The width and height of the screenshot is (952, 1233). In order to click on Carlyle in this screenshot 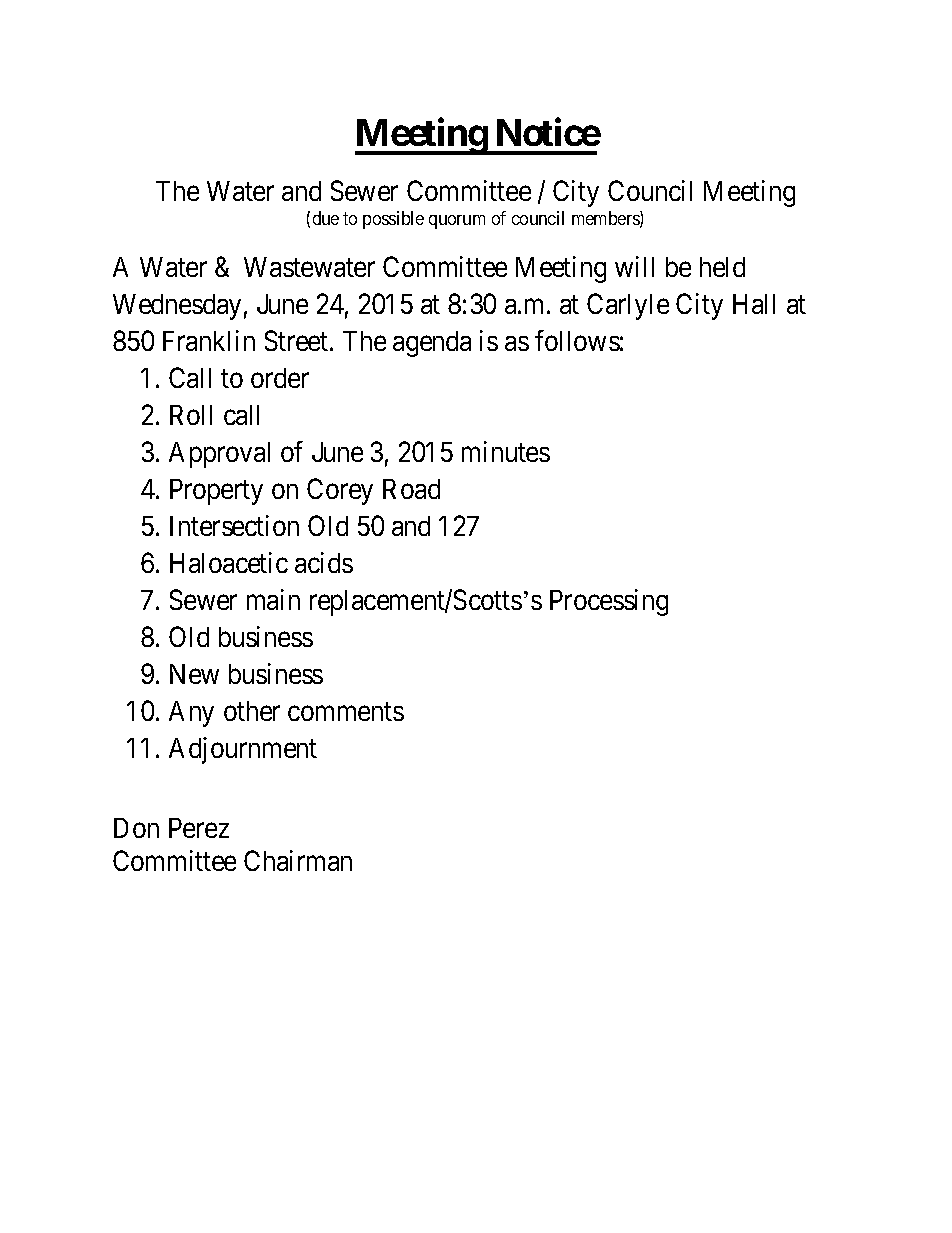, I will do `click(628, 306)`.
